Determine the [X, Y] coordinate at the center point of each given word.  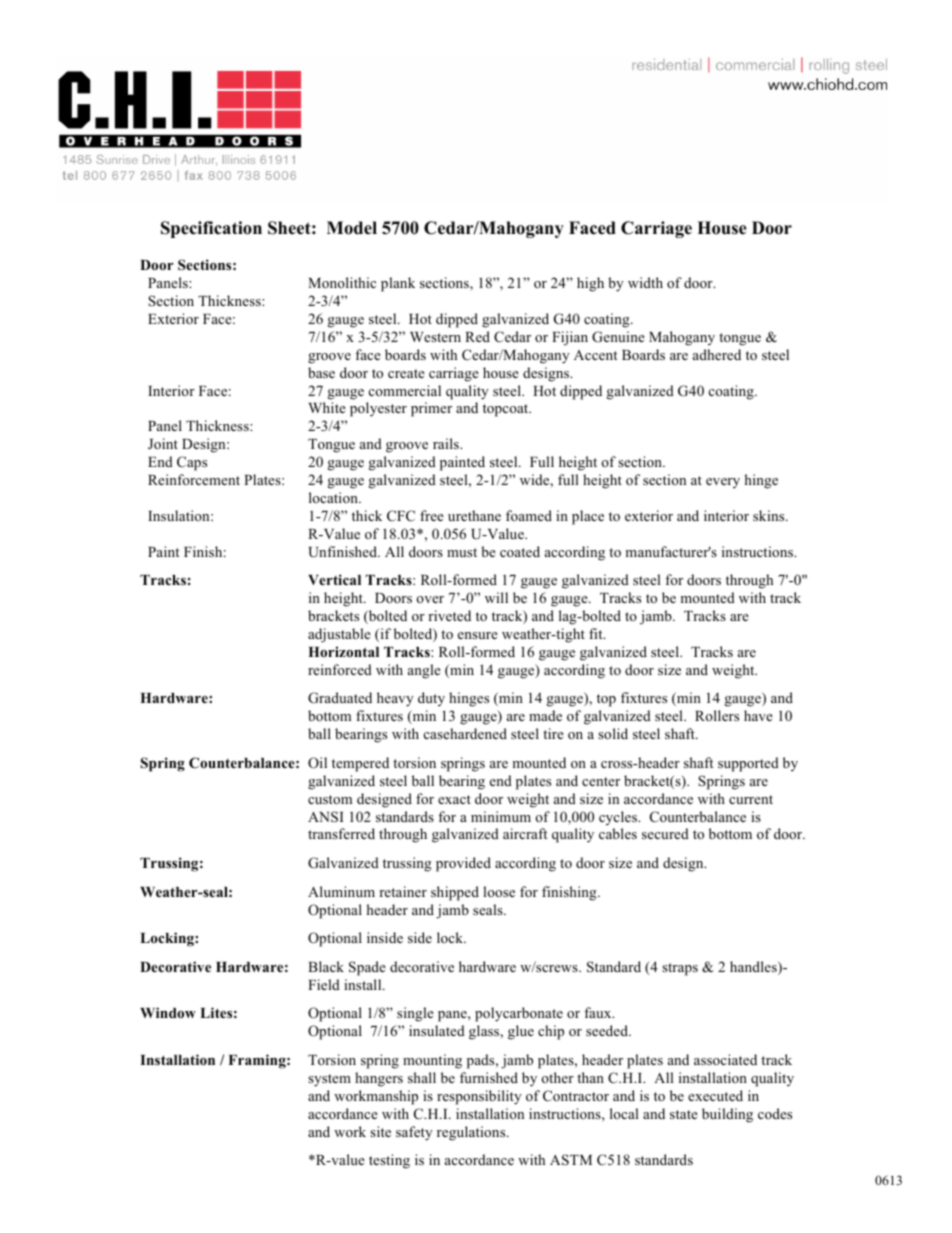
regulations [472, 1133]
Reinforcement [194, 479]
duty [431, 699]
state [684, 1114]
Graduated [340, 698]
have [758, 715]
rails [447, 443]
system [329, 1080]
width [645, 282]
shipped [455, 893]
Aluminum [341, 891]
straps [680, 969]
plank [398, 284]
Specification [211, 229]
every [723, 483]
